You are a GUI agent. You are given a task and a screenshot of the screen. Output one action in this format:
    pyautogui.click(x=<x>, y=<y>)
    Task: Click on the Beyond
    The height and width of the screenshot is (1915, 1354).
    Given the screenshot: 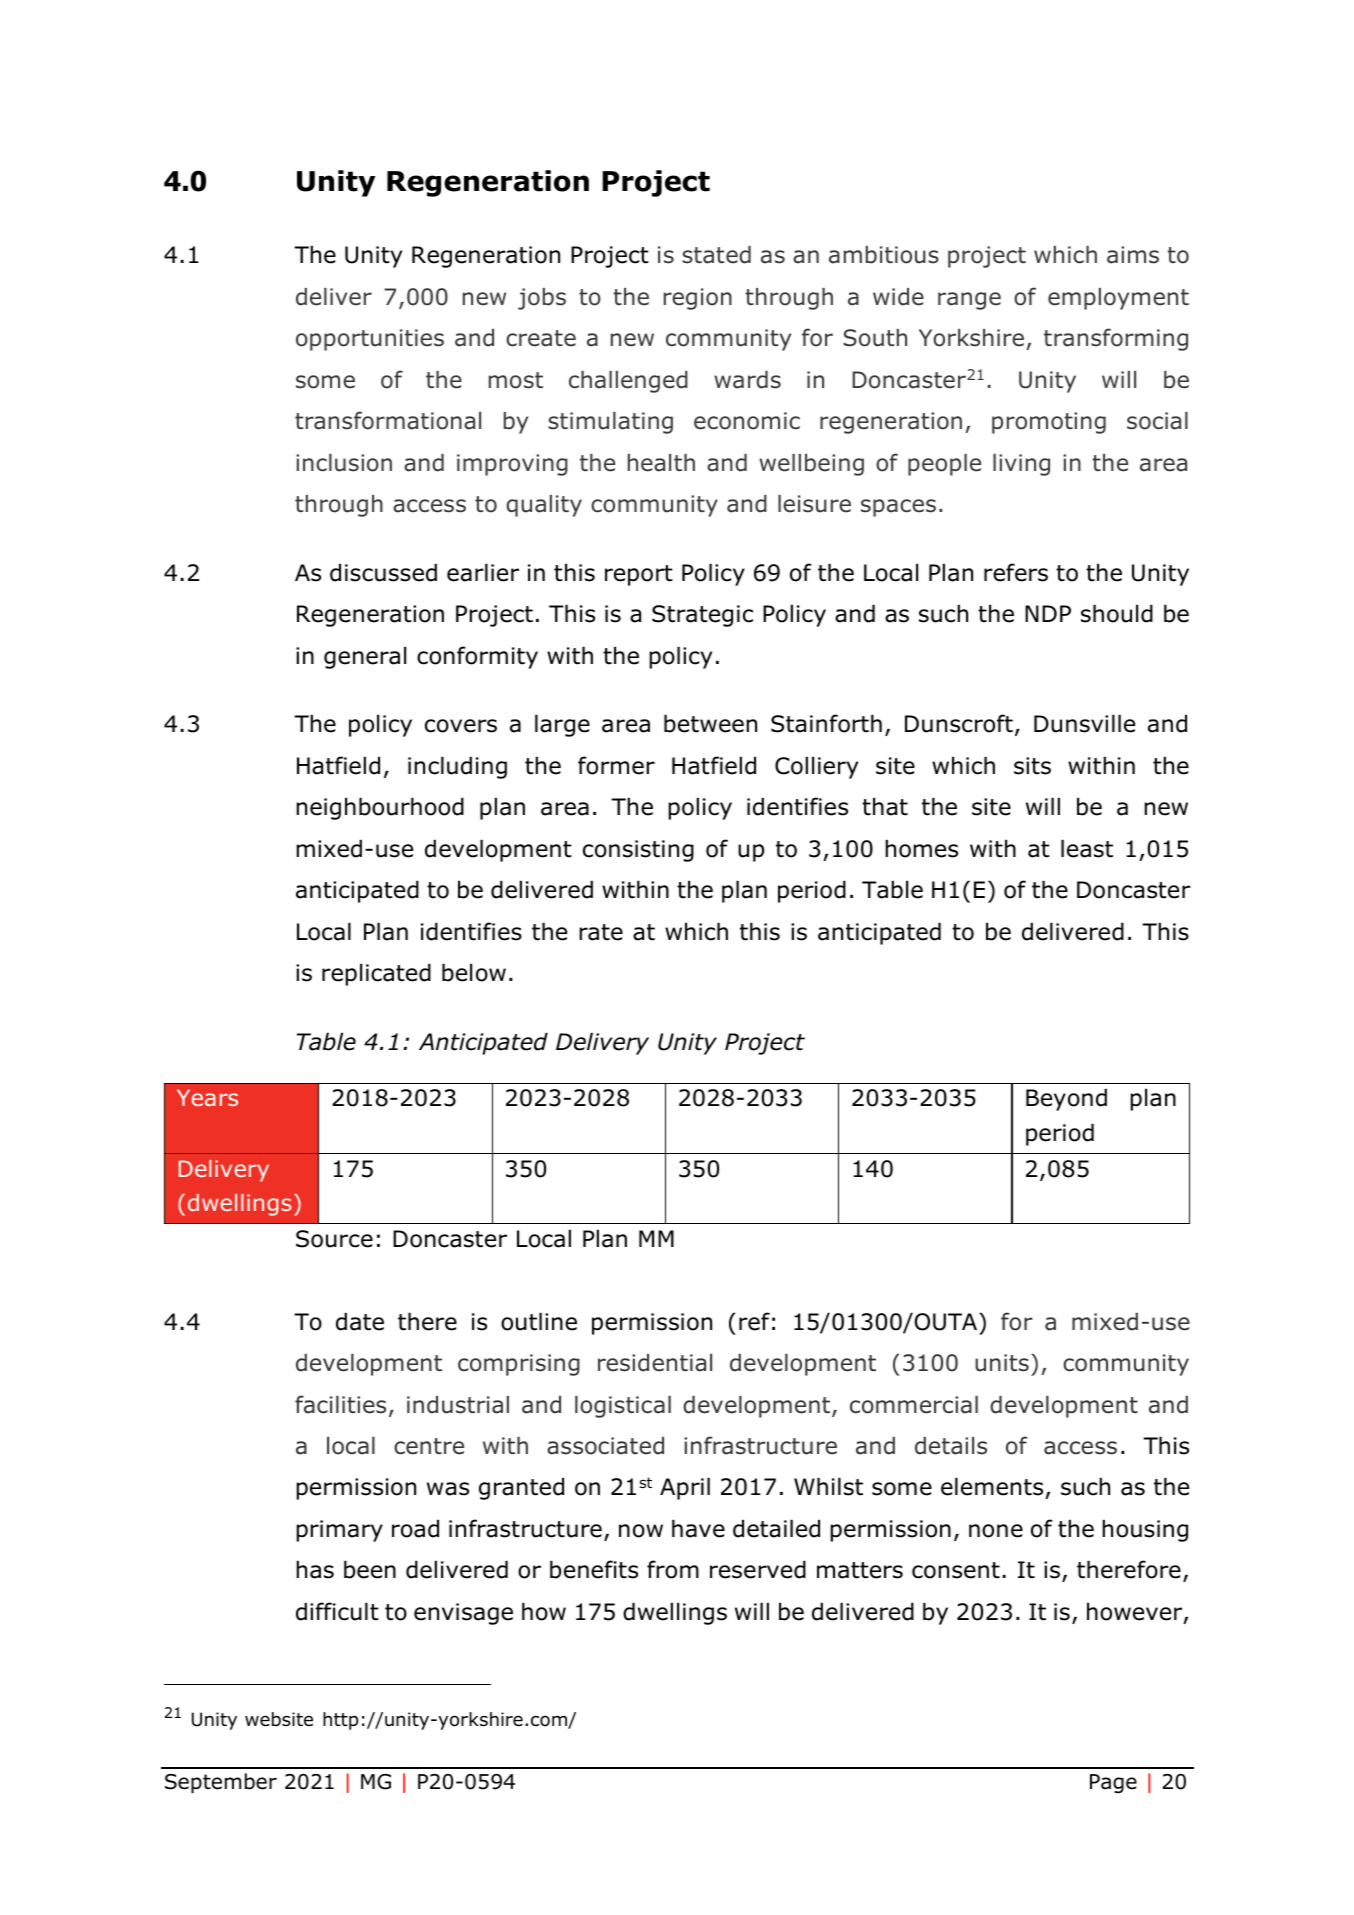 What is the action you would take?
    pyautogui.click(x=1066, y=1099)
